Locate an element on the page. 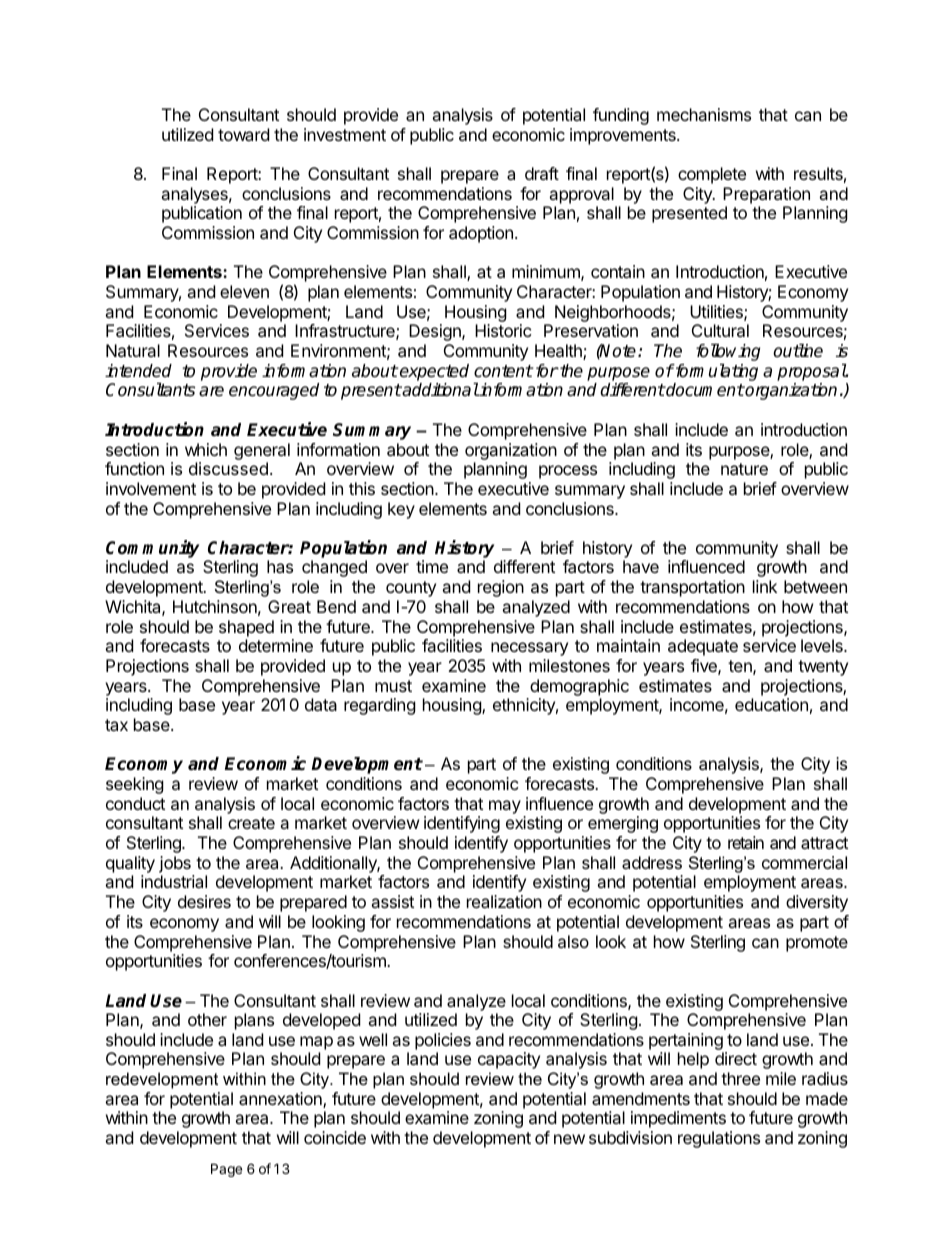 Image resolution: width=952 pixels, height=1233 pixels. regulations is located at coordinates (719, 1139).
